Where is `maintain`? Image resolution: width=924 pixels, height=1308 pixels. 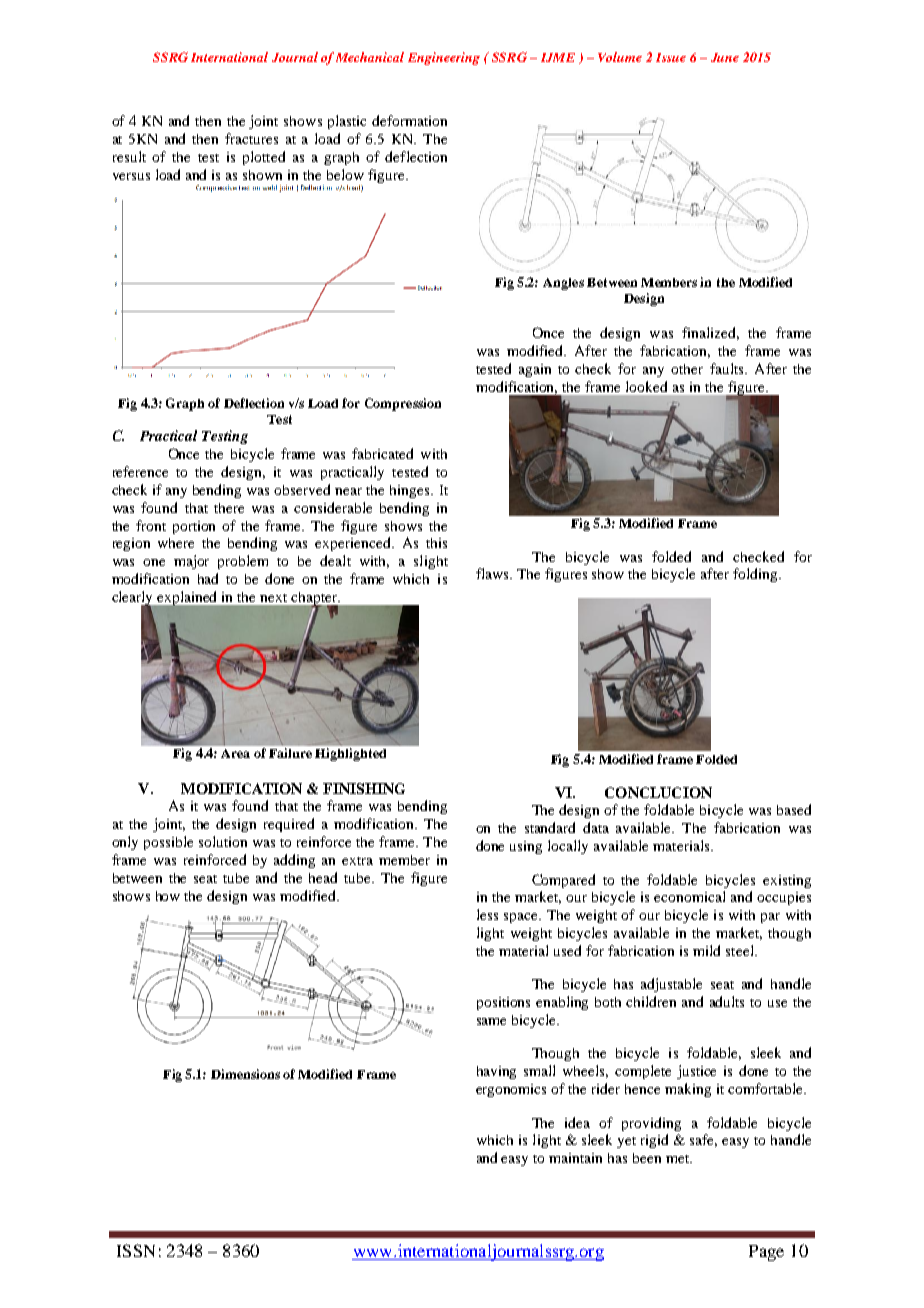 maintain is located at coordinates (575, 1158).
